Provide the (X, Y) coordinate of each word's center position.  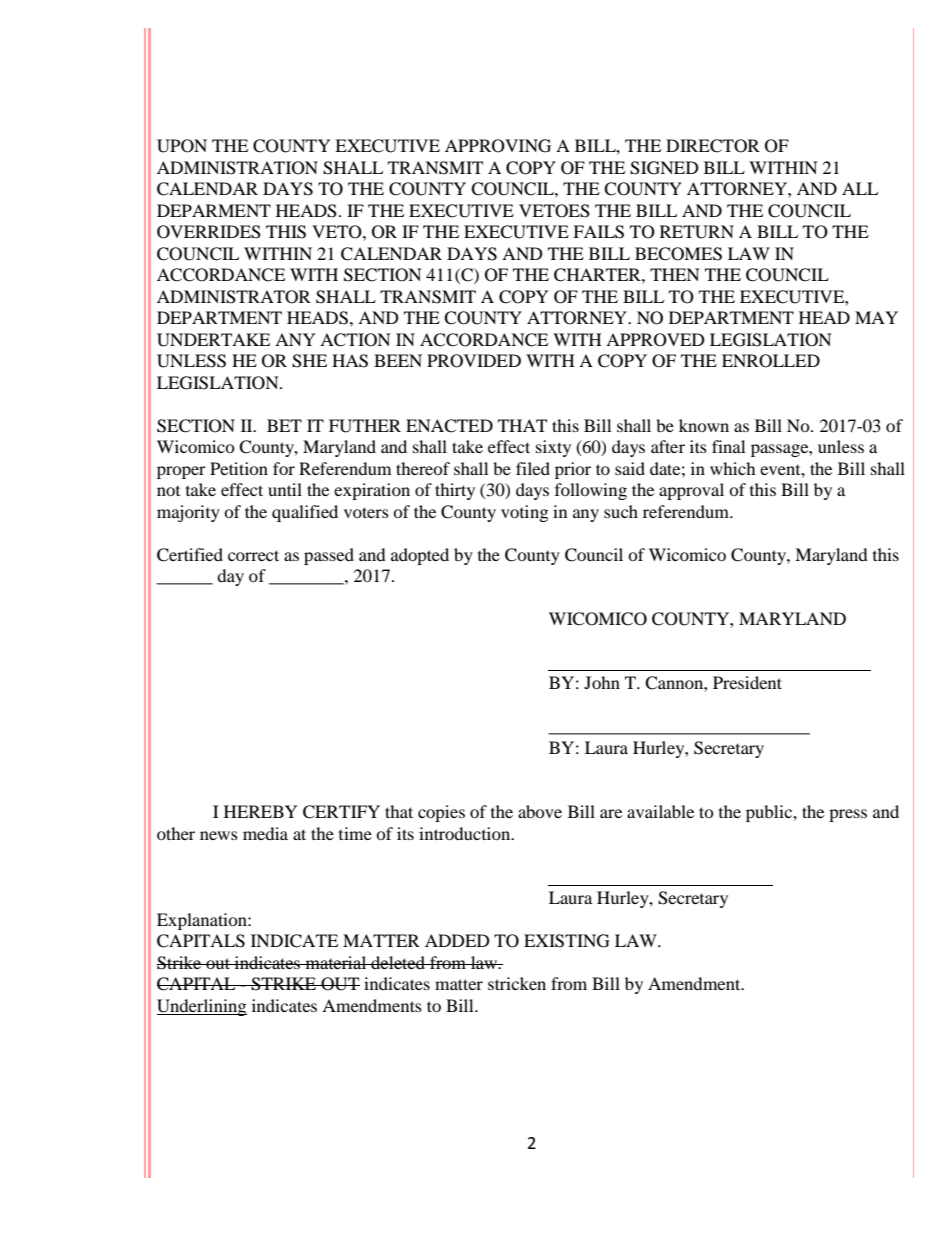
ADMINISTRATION (237, 168)
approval (691, 491)
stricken (517, 983)
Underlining (202, 1007)
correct (253, 555)
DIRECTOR (713, 146)
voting (524, 513)
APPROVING (498, 146)
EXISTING (567, 941)
